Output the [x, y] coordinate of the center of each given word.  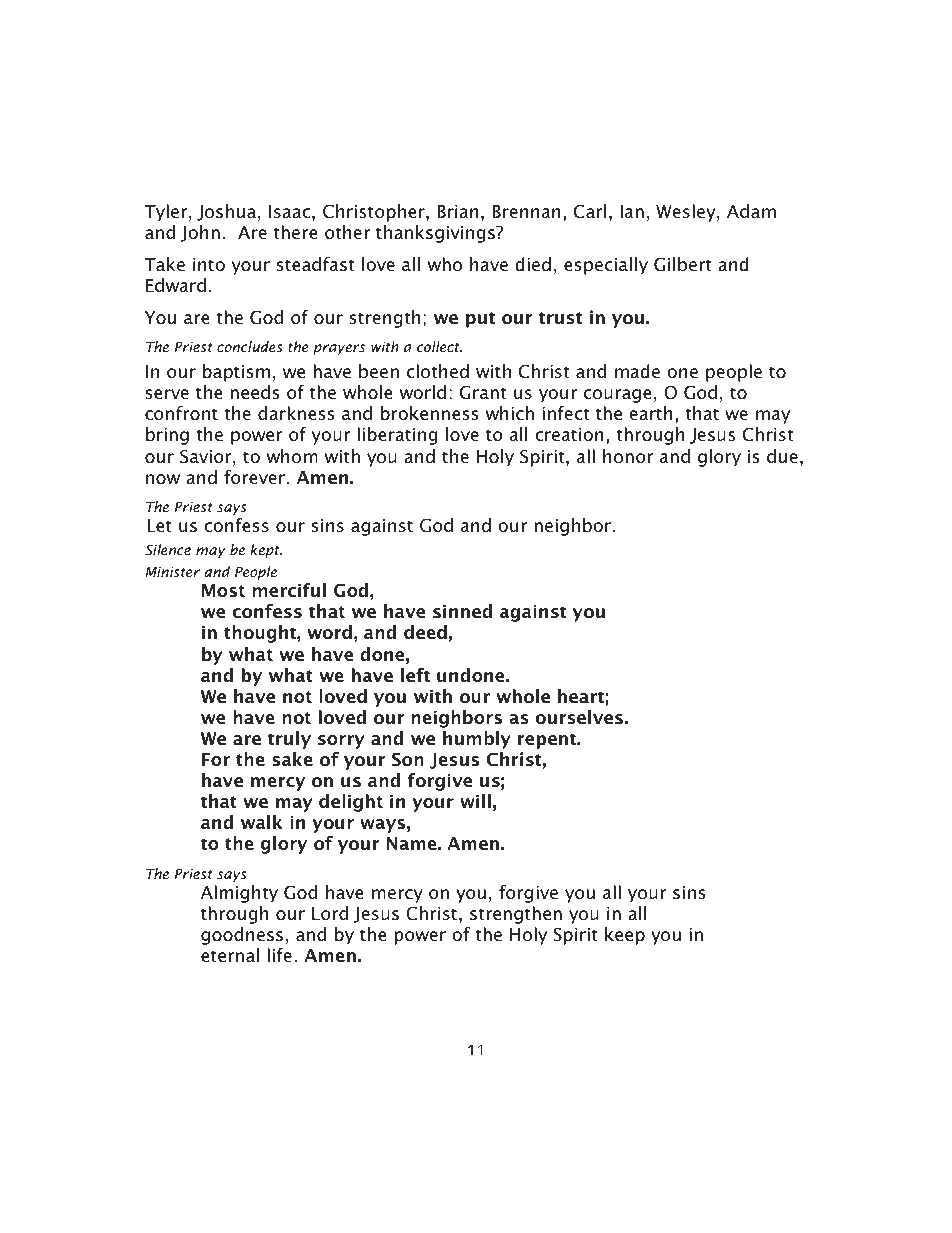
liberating [397, 436]
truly [289, 740]
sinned [462, 611]
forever [254, 477]
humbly [477, 740]
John [200, 233]
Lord [330, 913]
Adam [751, 211]
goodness [242, 936]
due [782, 456]
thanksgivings [436, 234]
